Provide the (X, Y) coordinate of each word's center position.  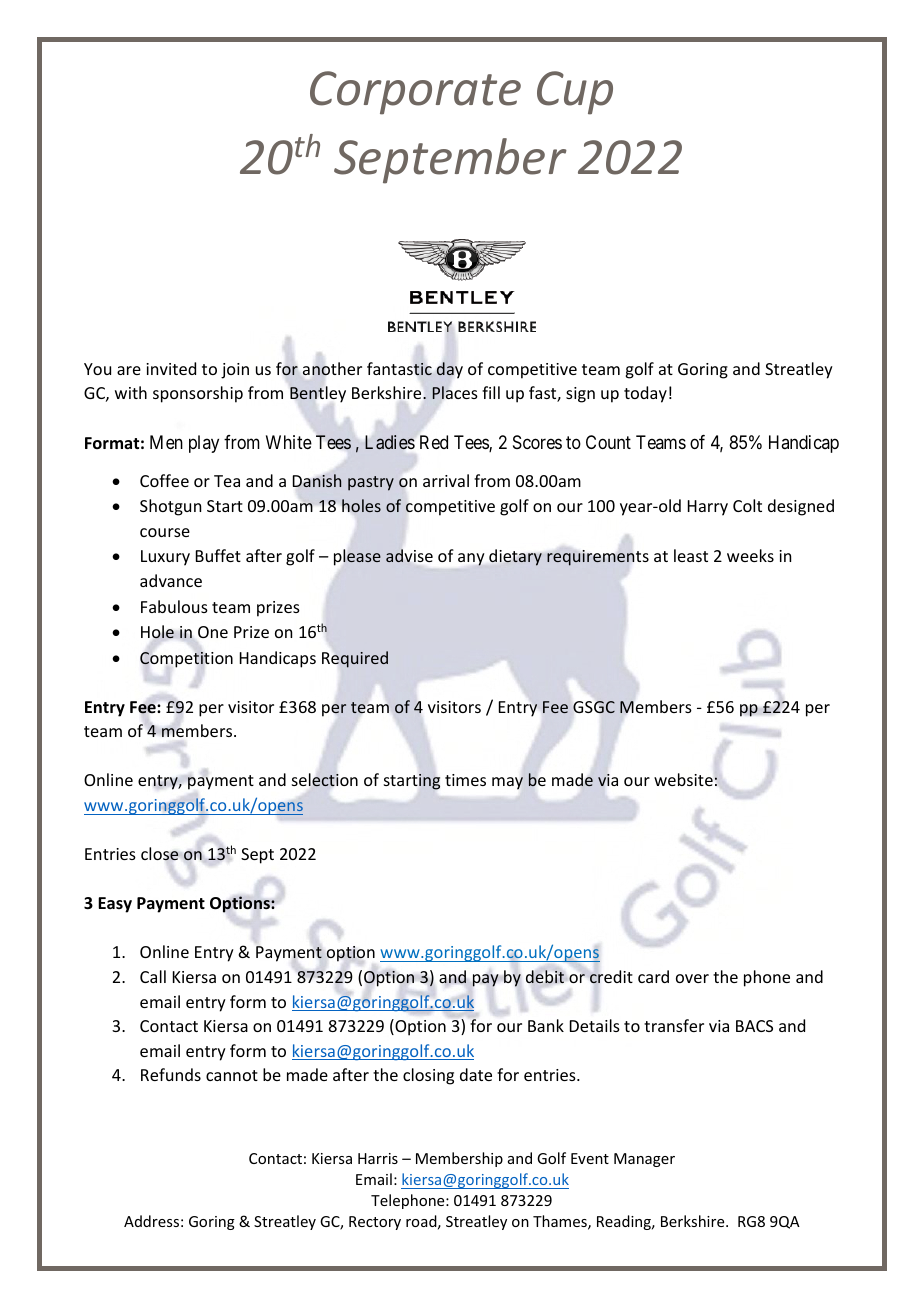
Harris (378, 1158)
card (653, 976)
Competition (186, 660)
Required (355, 659)
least (691, 555)
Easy (115, 905)
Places (455, 393)
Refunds (171, 1074)
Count (608, 442)
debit (545, 977)
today (645, 394)
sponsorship (198, 394)
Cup (575, 93)
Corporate (415, 93)
